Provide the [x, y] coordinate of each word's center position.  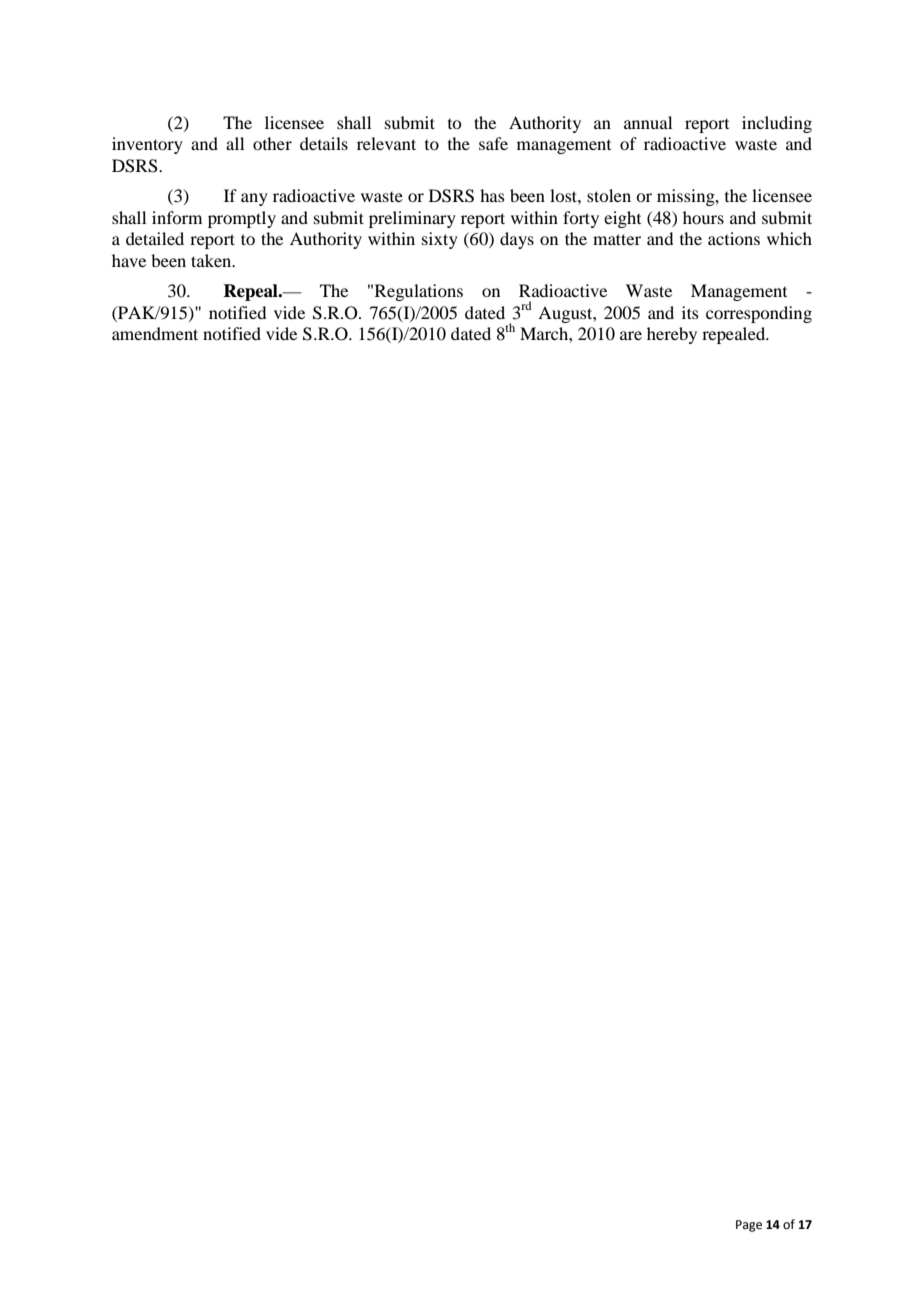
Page [749, 1226]
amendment [155, 333]
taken [212, 260]
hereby [672, 335]
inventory [147, 145]
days [517, 240]
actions [734, 238]
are [631, 335]
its [690, 312]
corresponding [759, 314]
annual [648, 122]
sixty [440, 240]
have [129, 260]
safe [493, 143]
